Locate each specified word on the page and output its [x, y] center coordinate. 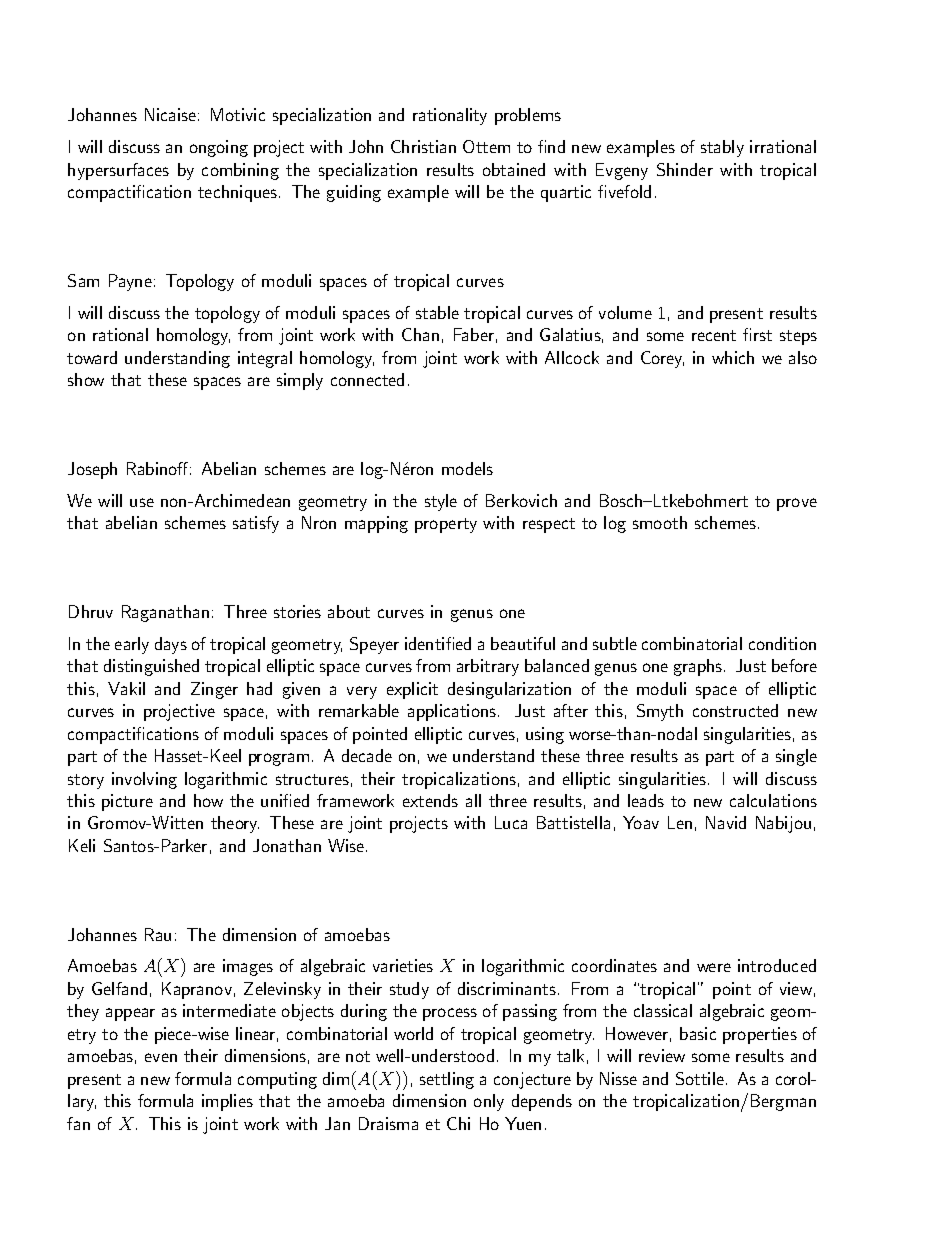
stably [722, 148]
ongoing [219, 148]
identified [438, 643]
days [171, 645]
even [161, 1057]
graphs [698, 667]
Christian [423, 146]
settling [447, 1080]
